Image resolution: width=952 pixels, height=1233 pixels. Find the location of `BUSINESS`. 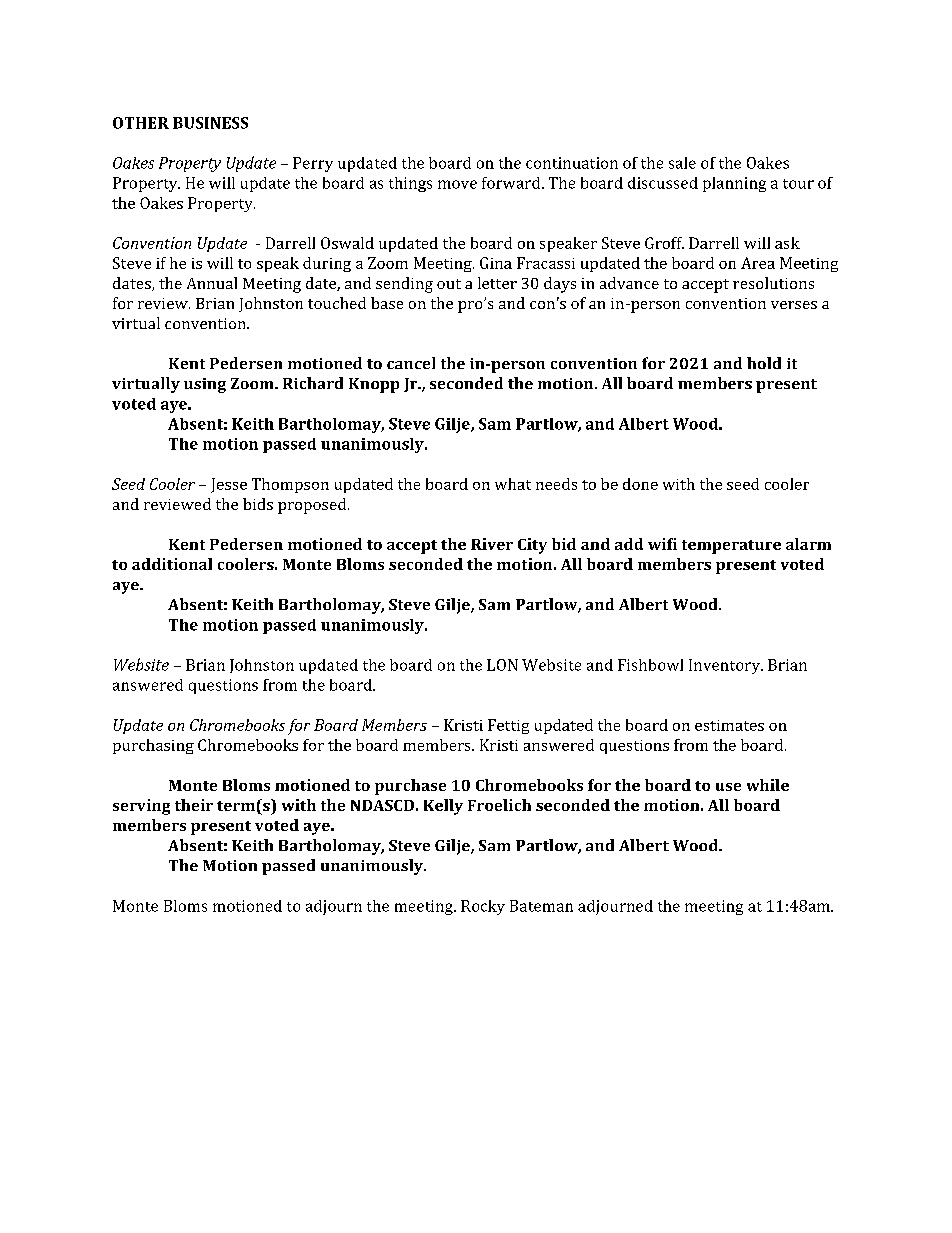

BUSINESS is located at coordinates (210, 123).
